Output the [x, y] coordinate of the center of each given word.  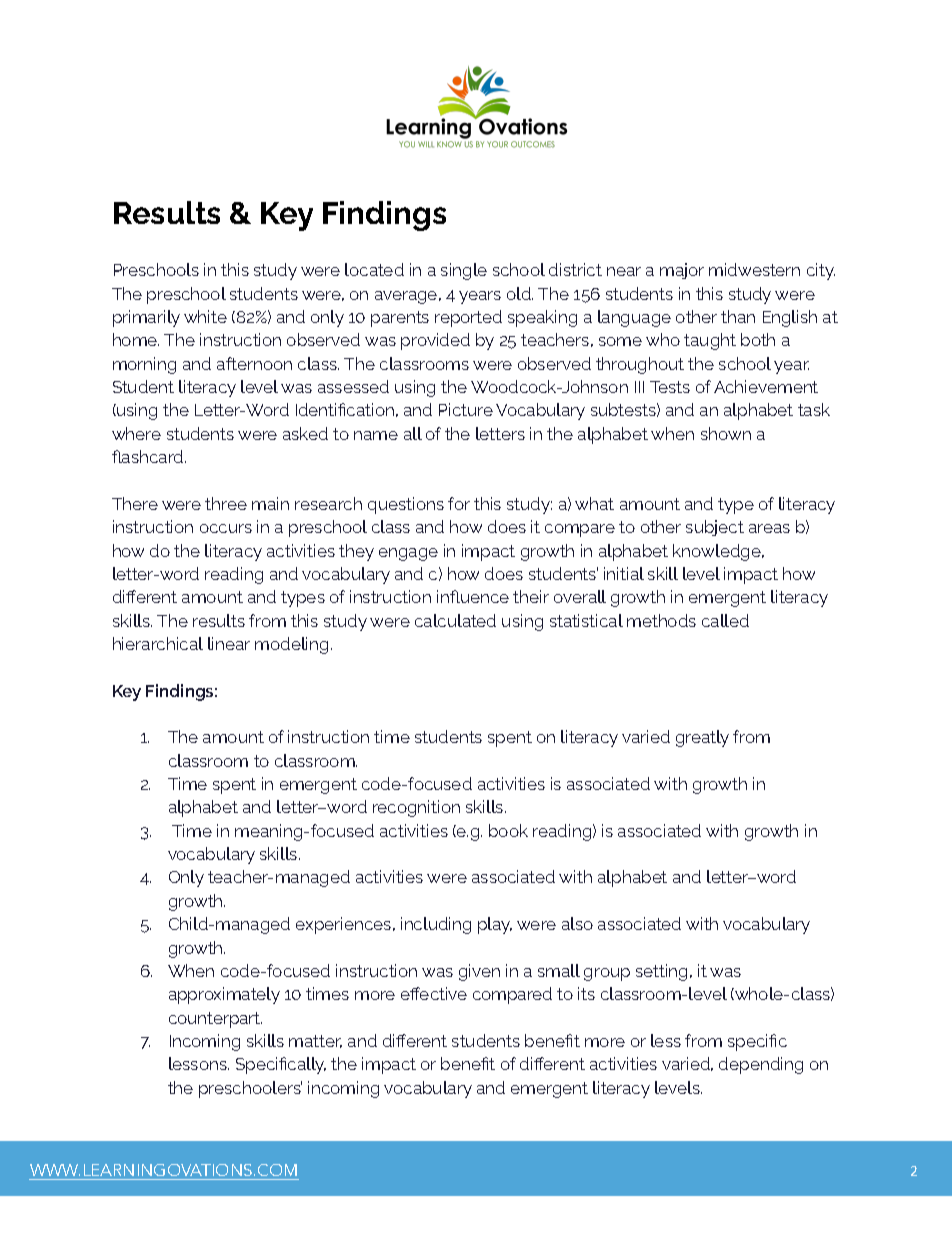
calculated [455, 620]
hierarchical [158, 643]
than [738, 316]
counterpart [215, 1020]
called [725, 620]
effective [434, 993]
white [205, 316]
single [464, 271]
